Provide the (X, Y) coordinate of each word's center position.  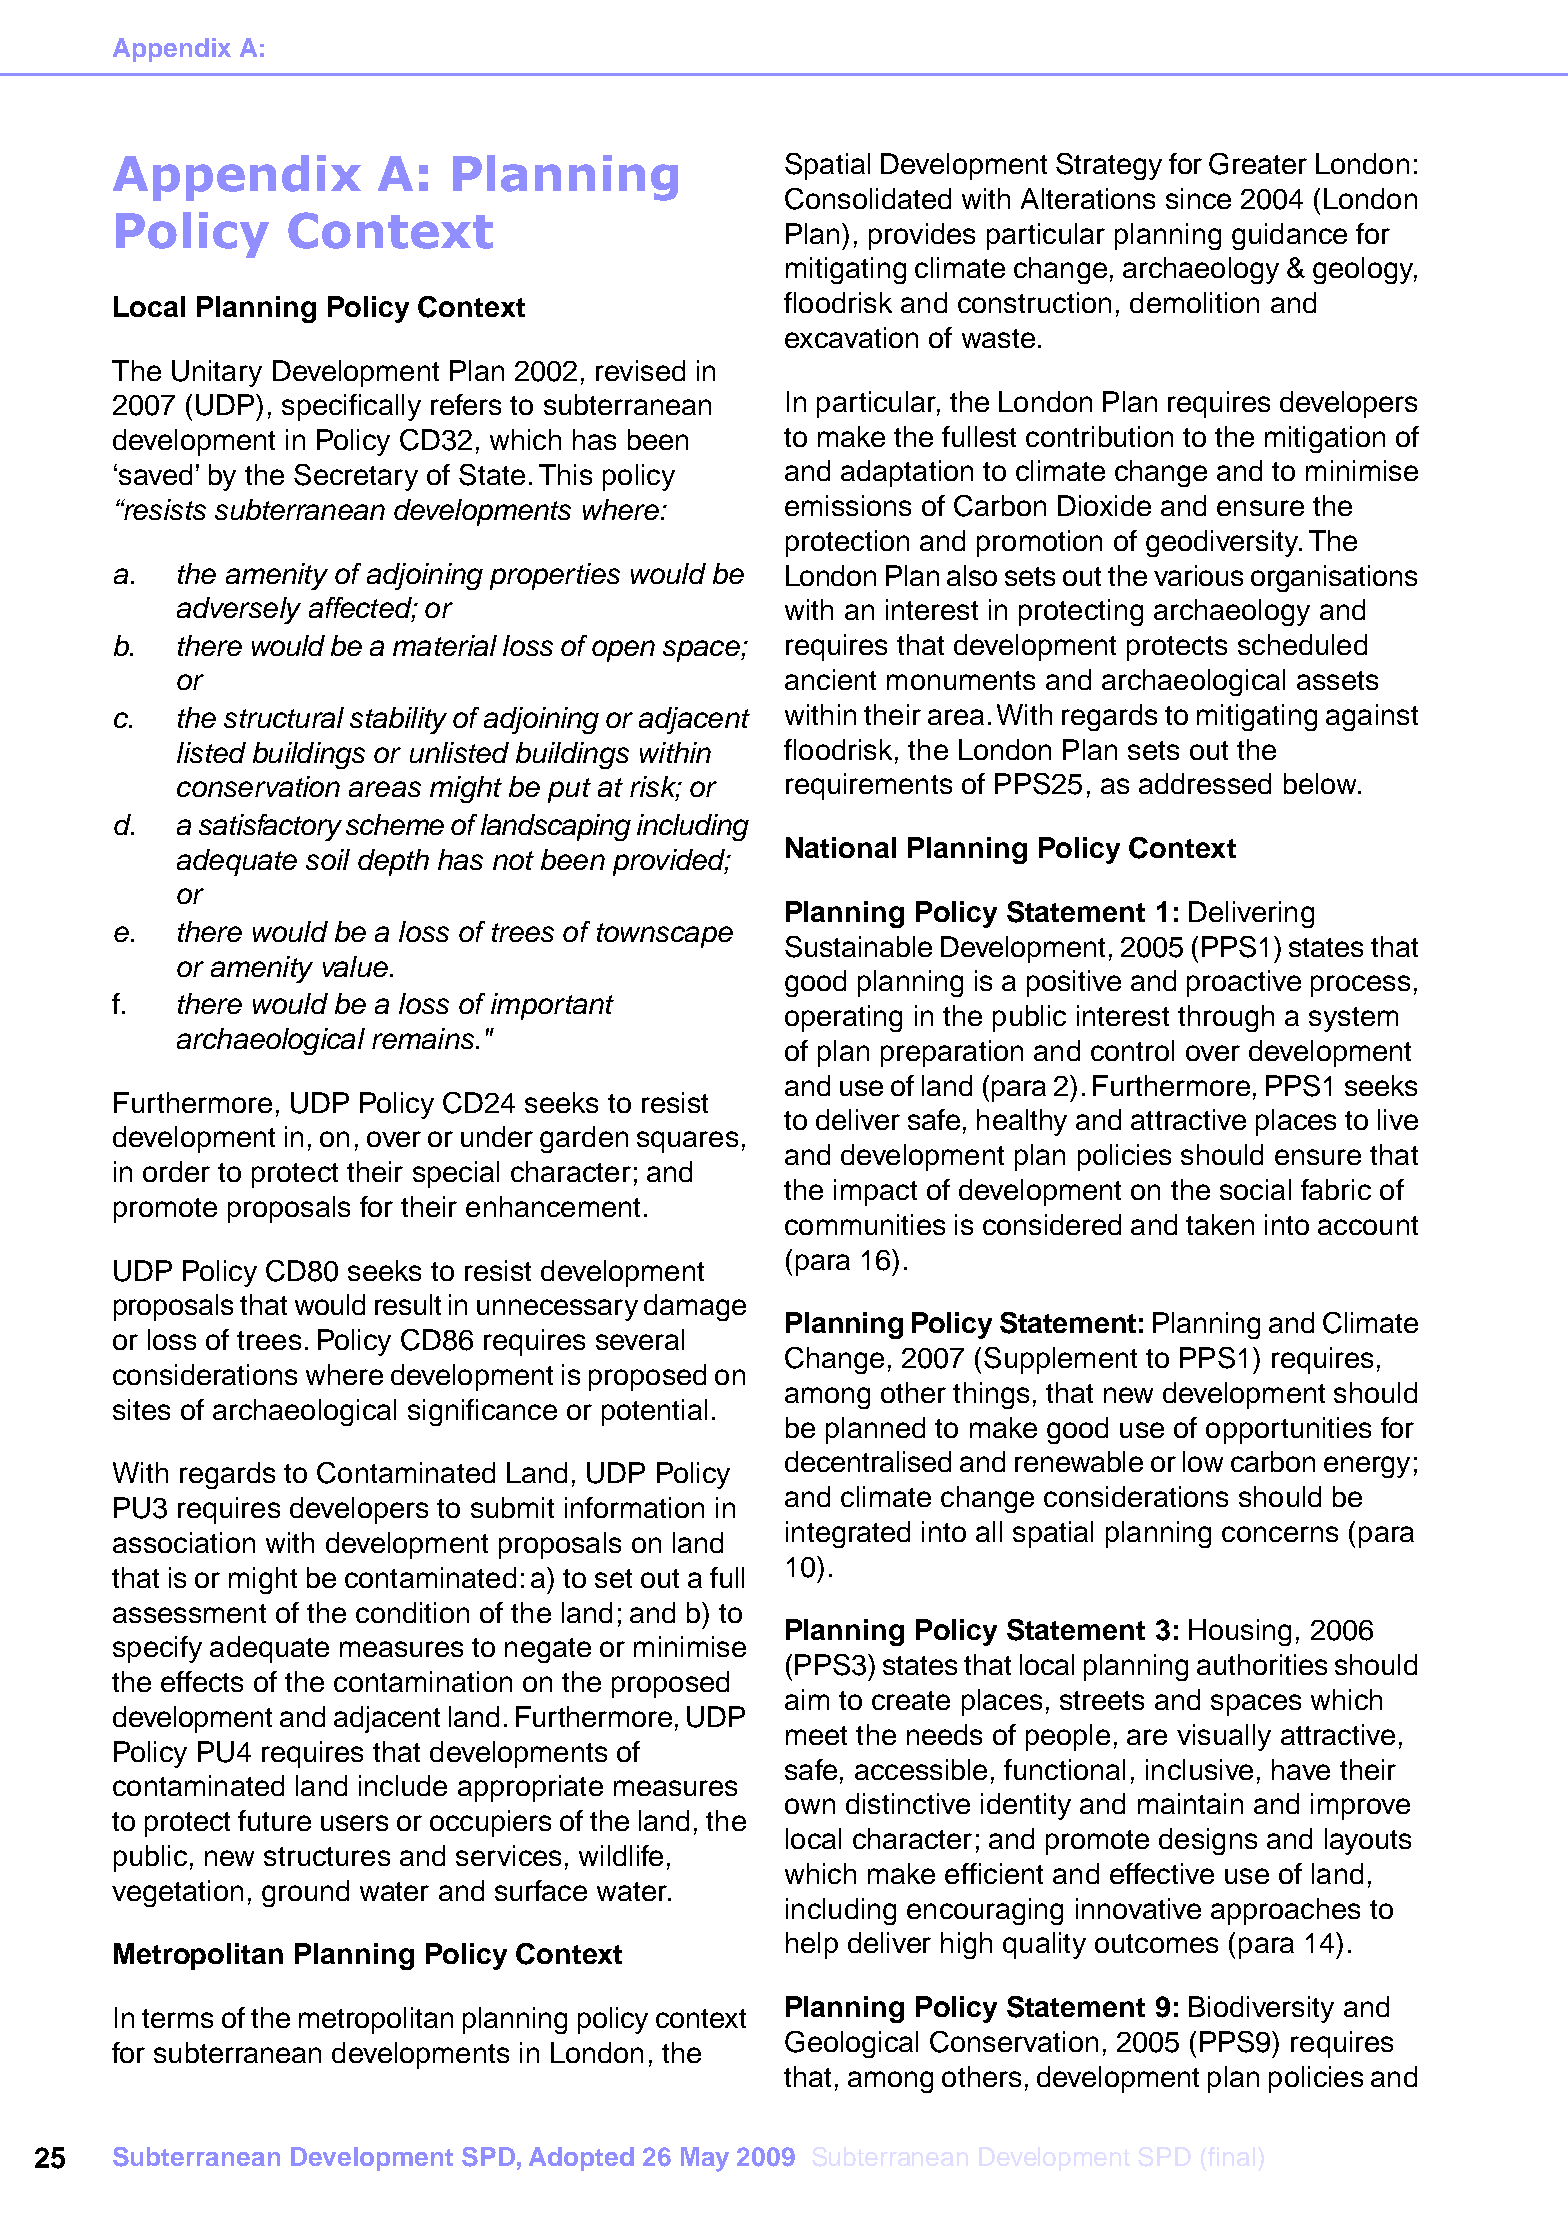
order (176, 1171)
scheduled (1302, 644)
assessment (189, 1613)
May (705, 2159)
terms (177, 2018)
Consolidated (868, 199)
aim (807, 1699)
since (1198, 198)
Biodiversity (1261, 2009)
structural (284, 717)
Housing (1240, 1632)
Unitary (217, 373)
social (1255, 1189)
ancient (830, 679)
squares (687, 1142)
